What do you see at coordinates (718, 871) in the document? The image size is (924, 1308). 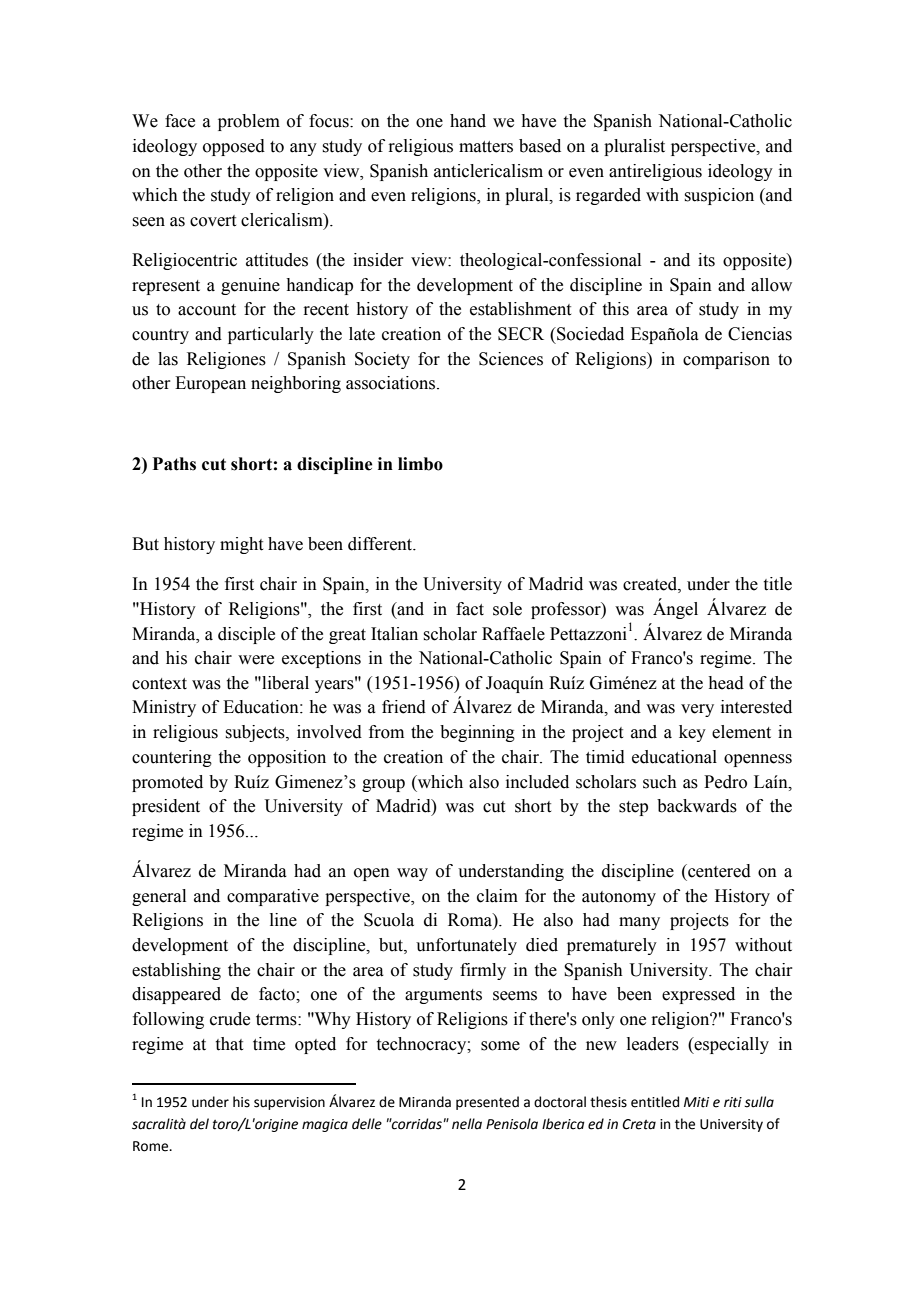 I see `centered` at bounding box center [718, 871].
